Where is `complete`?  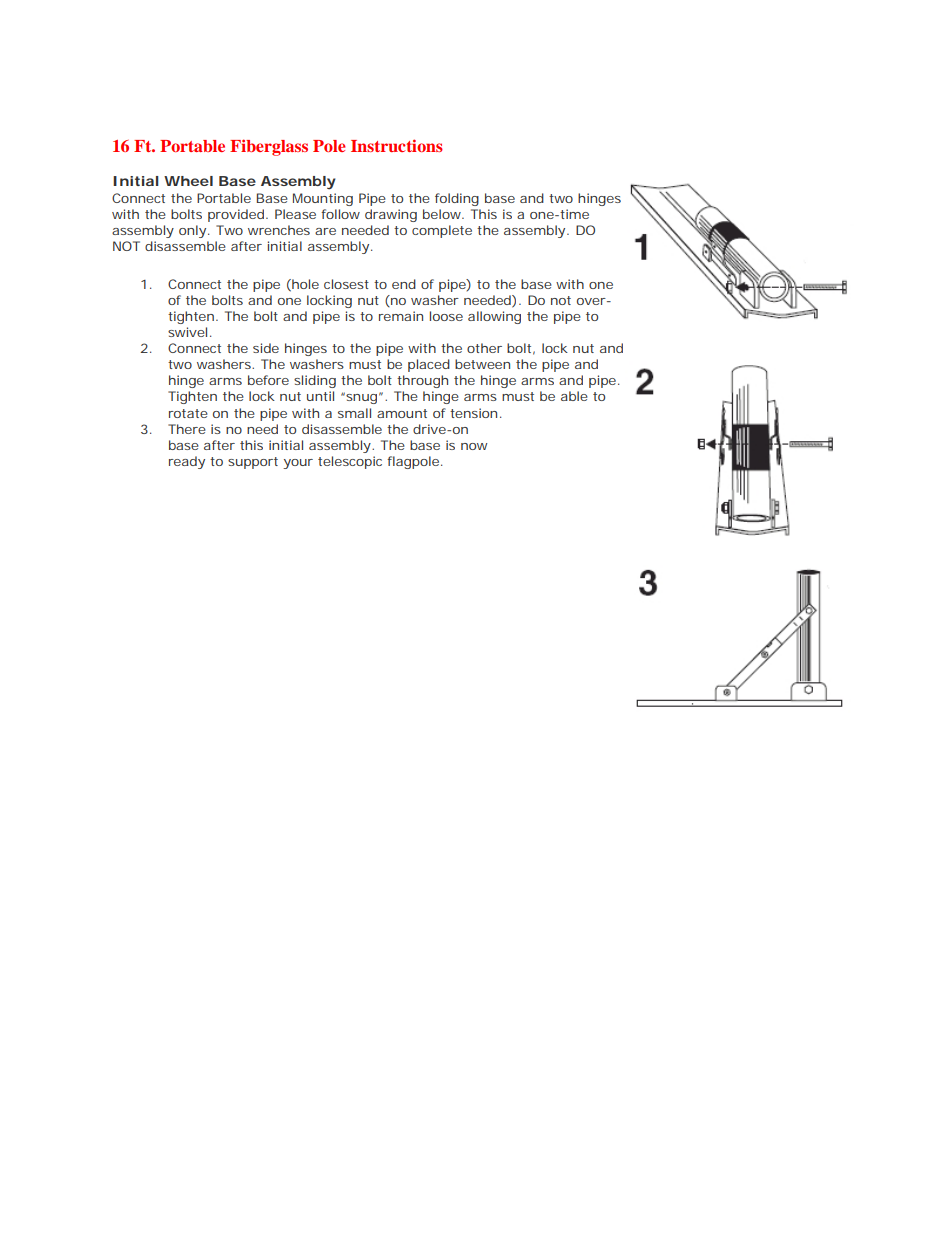 complete is located at coordinates (442, 231).
